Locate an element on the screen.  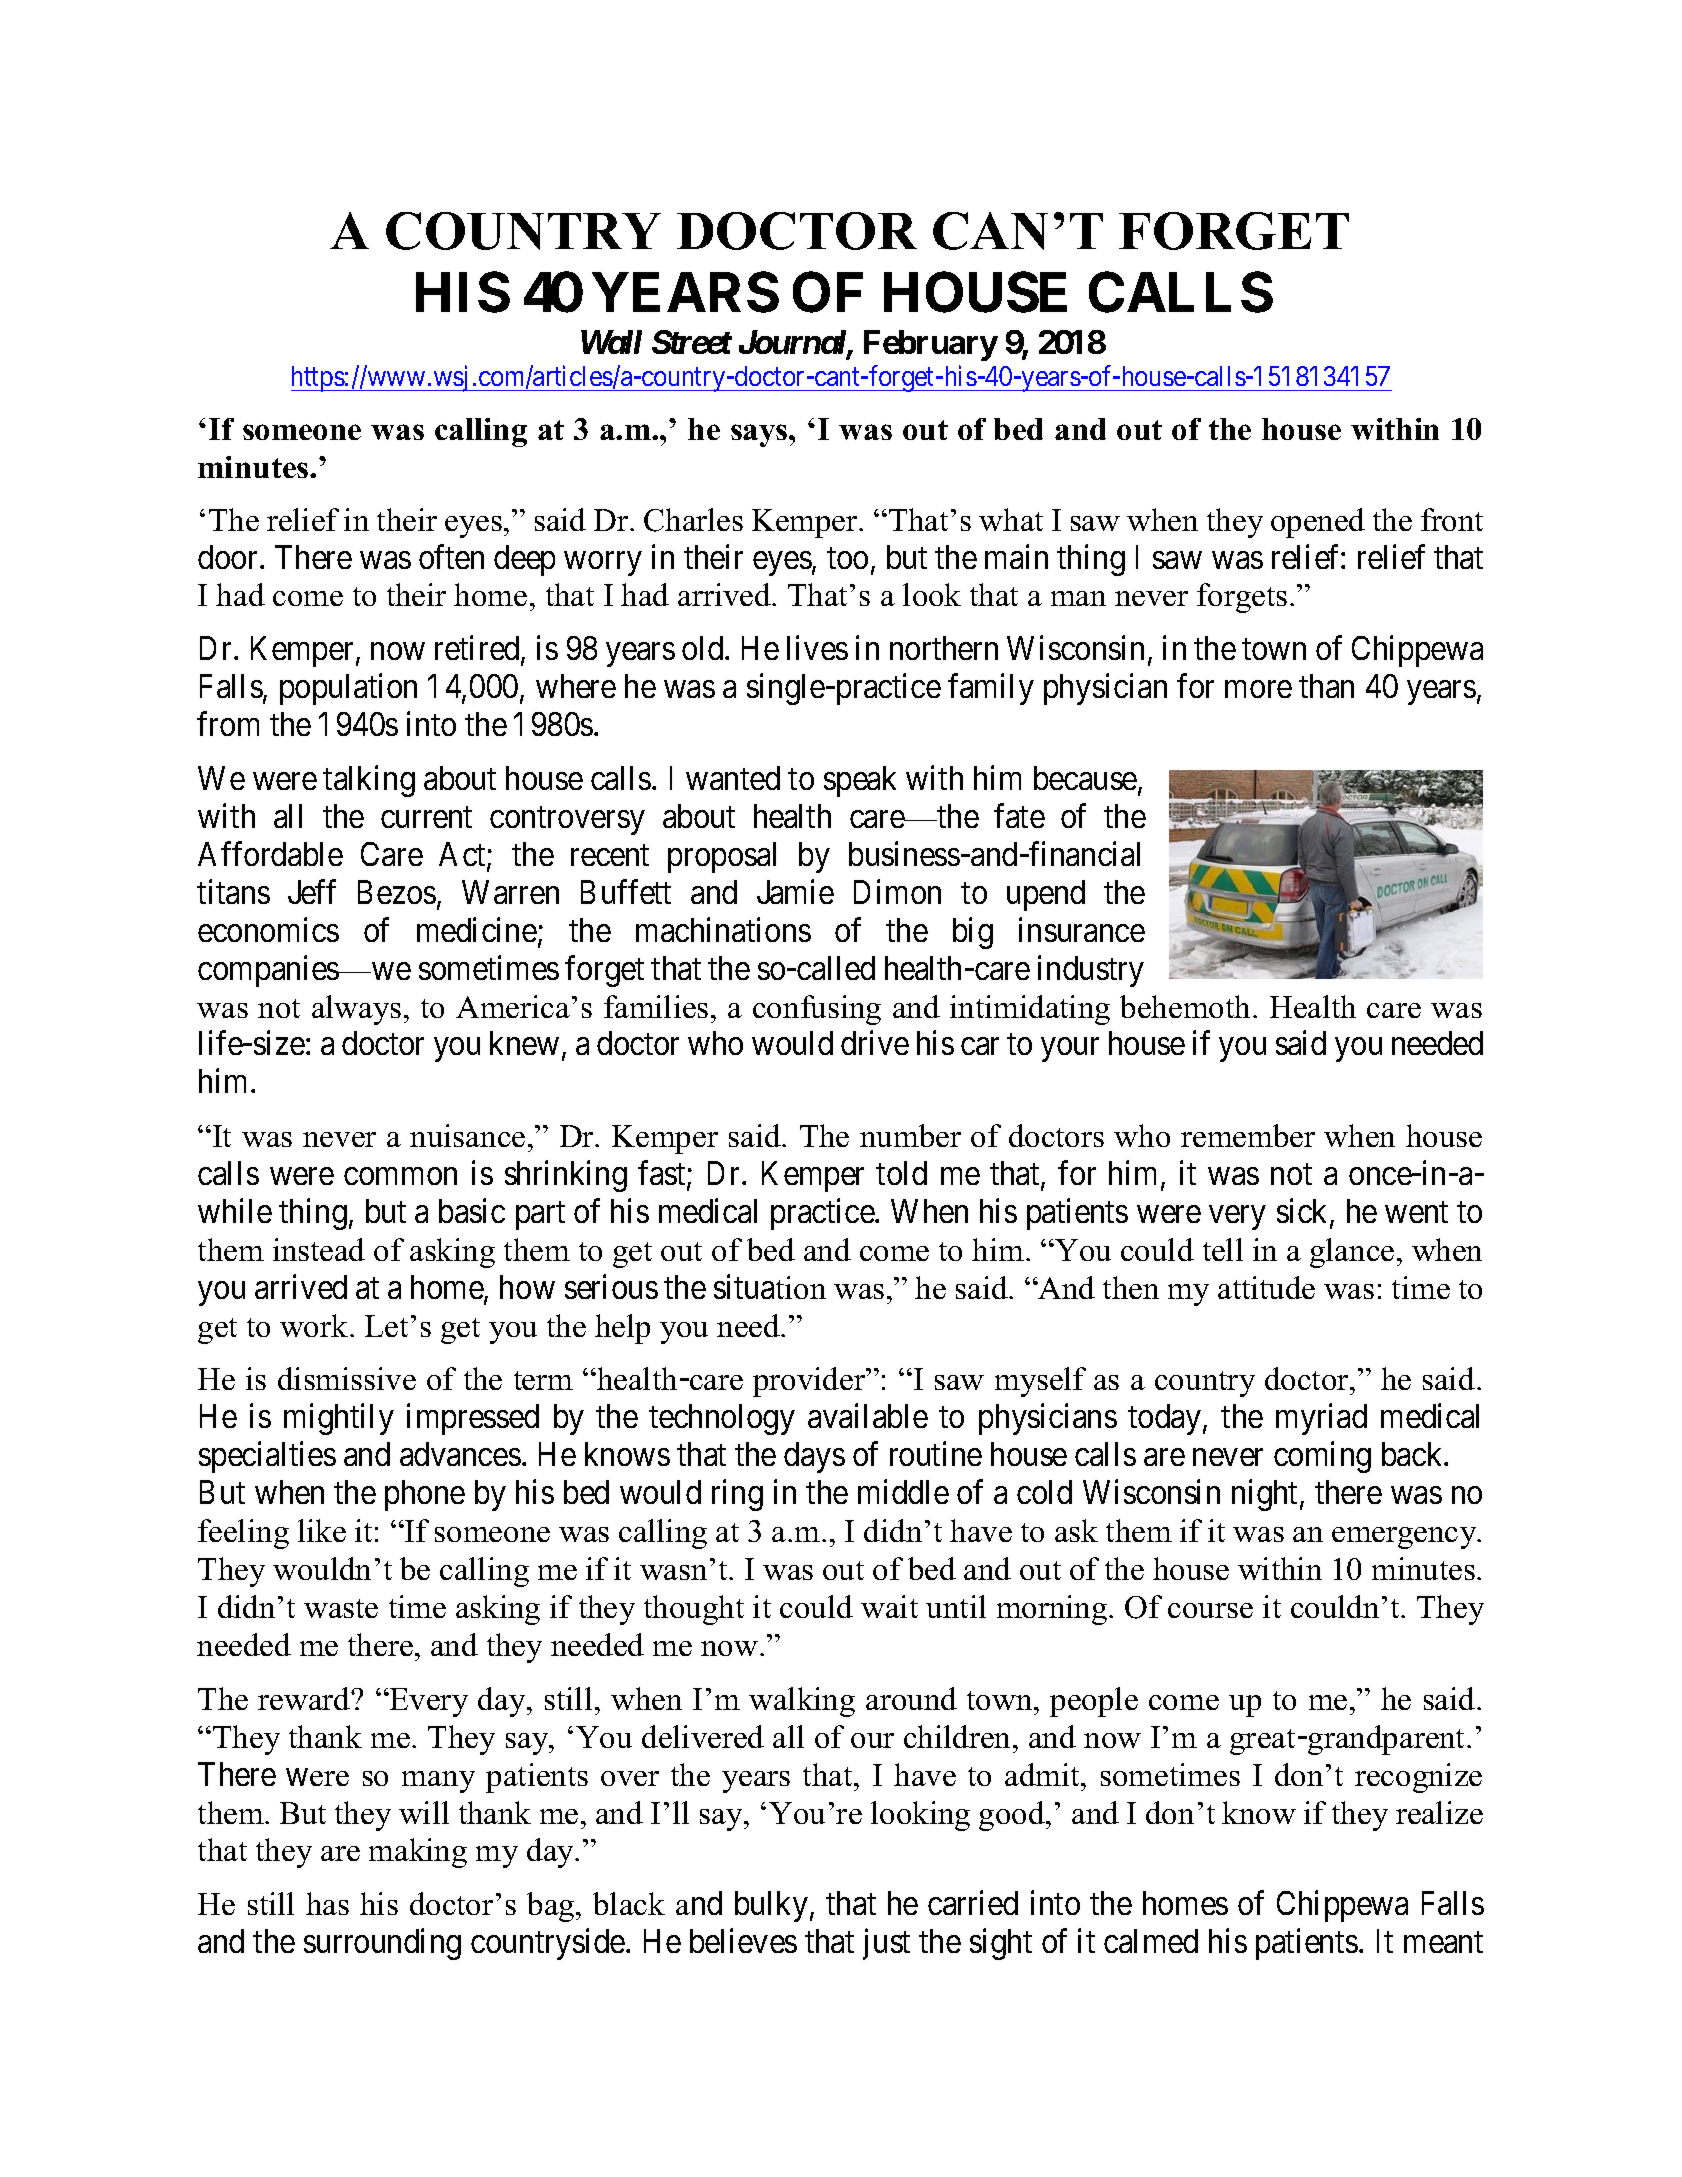
night is located at coordinates (1266, 1495).
